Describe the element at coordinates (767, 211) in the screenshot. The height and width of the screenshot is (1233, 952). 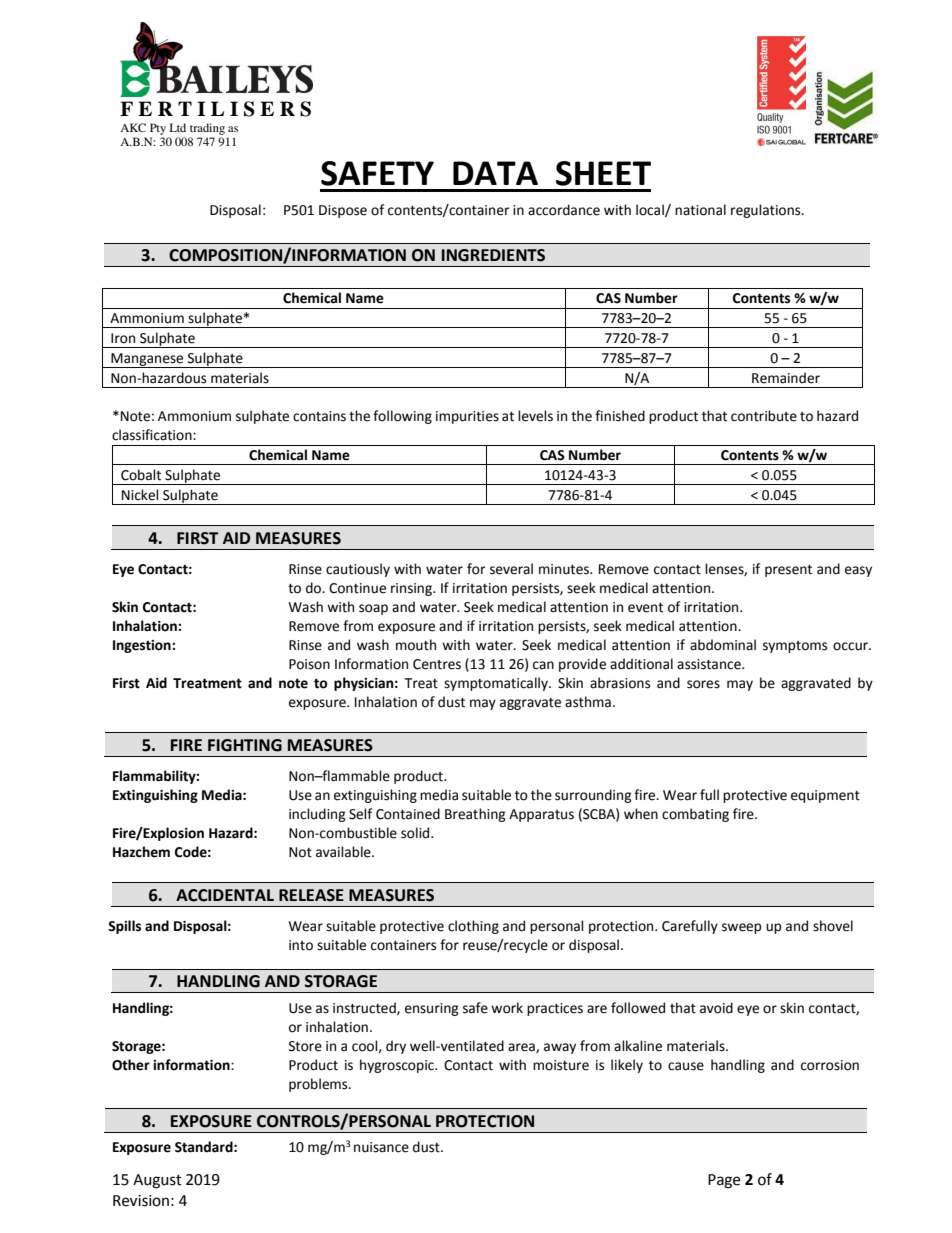
I see `regulations` at that location.
